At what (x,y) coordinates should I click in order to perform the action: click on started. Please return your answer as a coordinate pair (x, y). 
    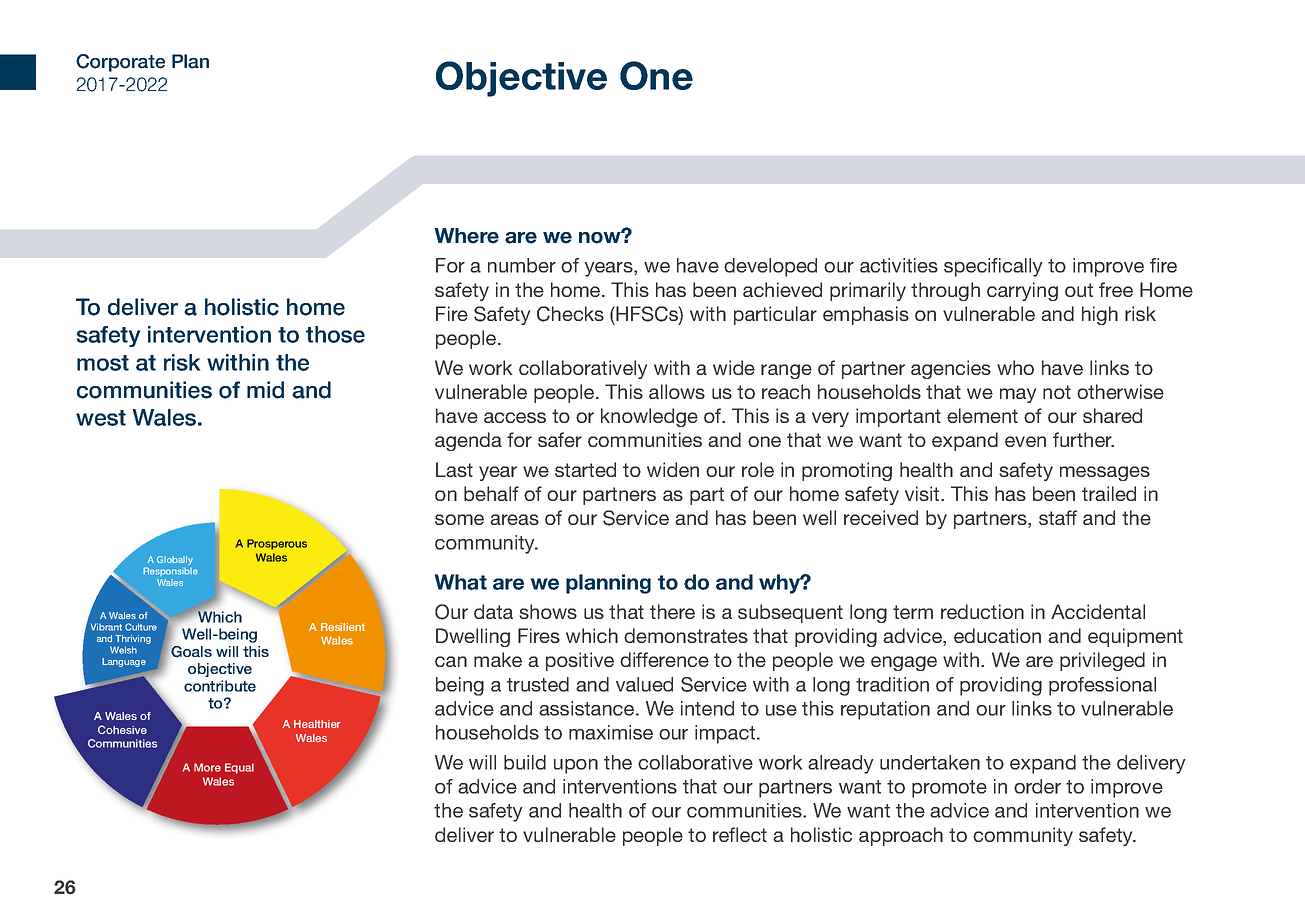
    Looking at the image, I should click on (585, 469).
